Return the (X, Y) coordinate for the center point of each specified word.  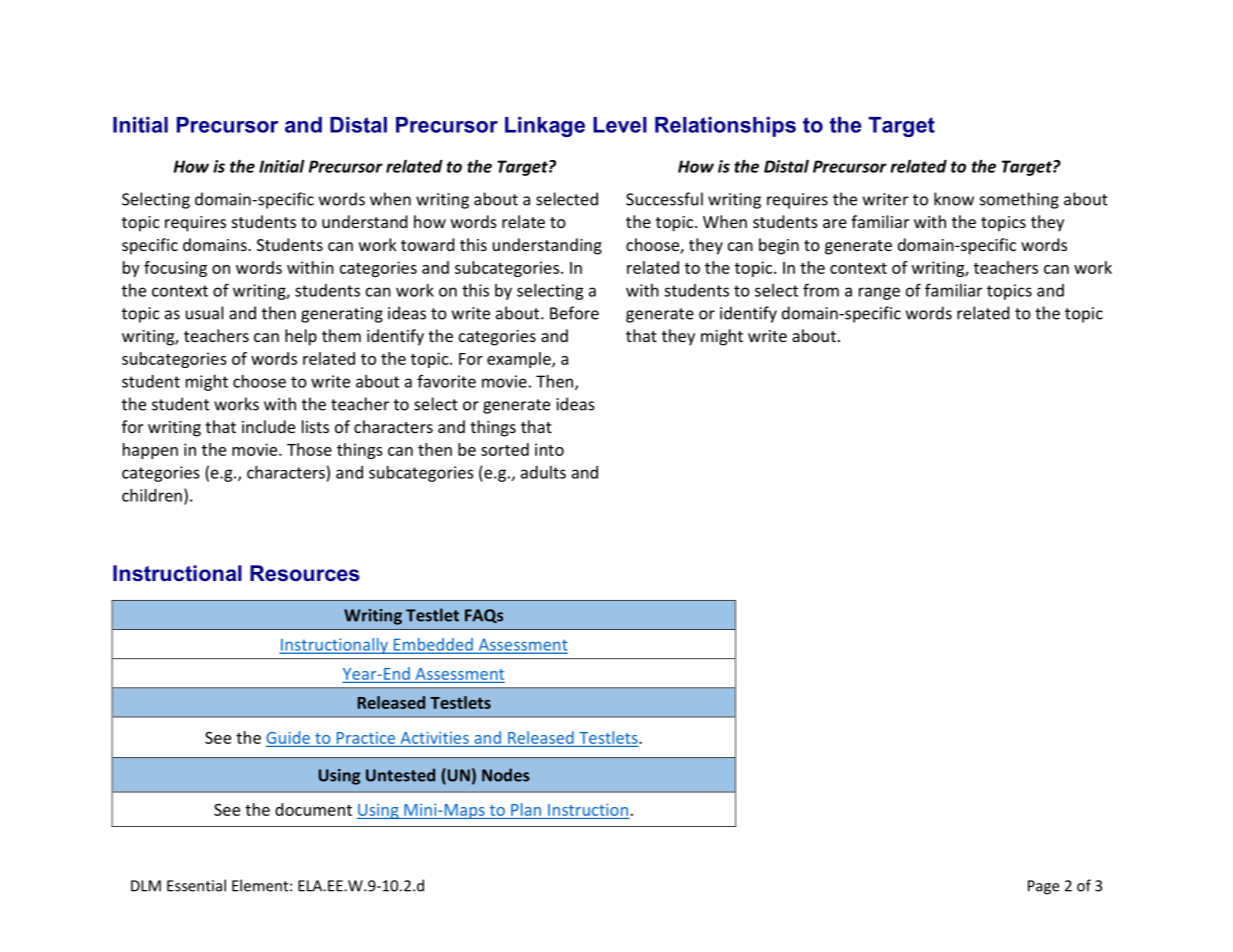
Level (620, 125)
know (954, 199)
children (152, 495)
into (549, 449)
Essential (196, 885)
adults (543, 472)
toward (427, 244)
